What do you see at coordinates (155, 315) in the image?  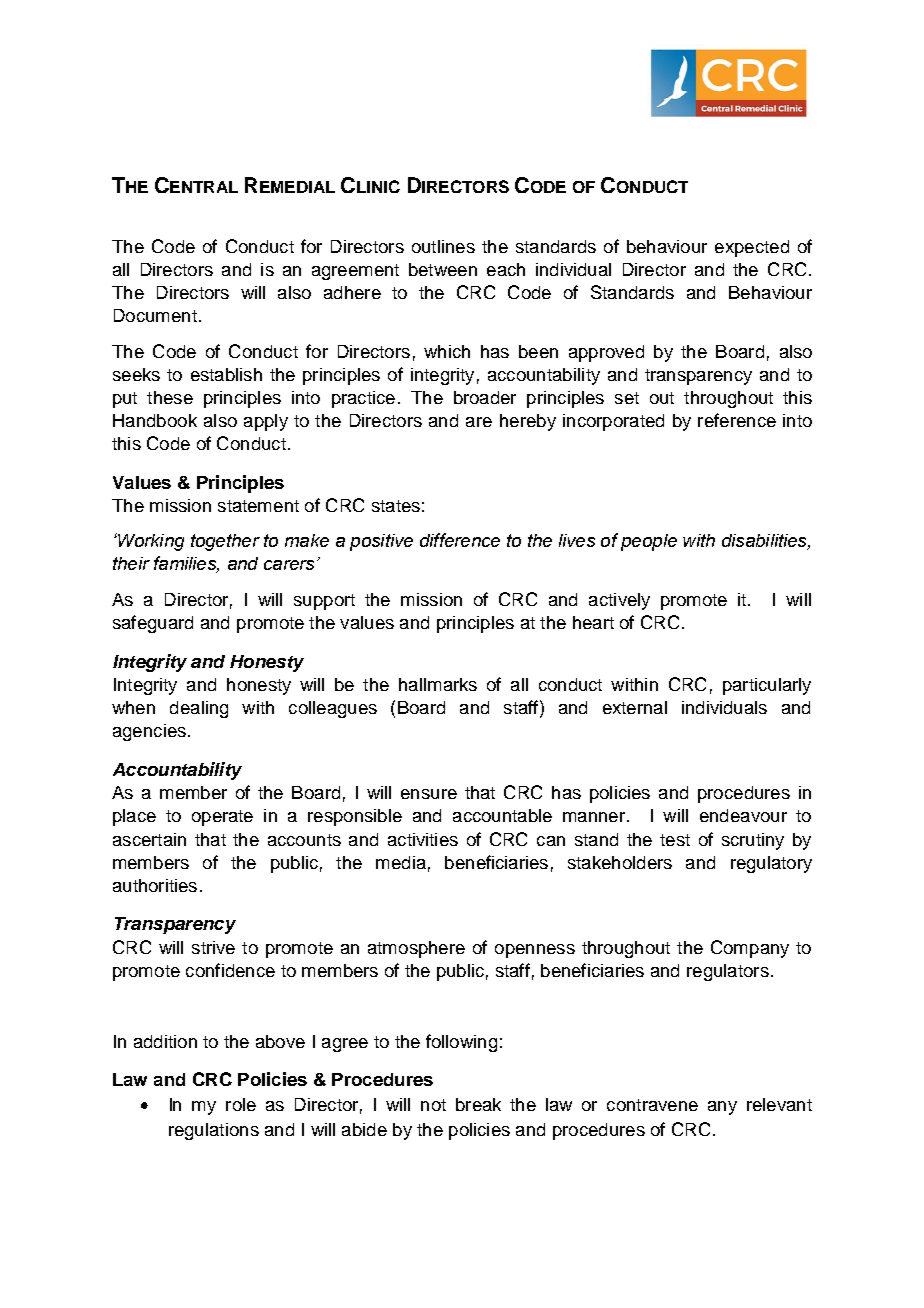 I see `Document` at bounding box center [155, 315].
